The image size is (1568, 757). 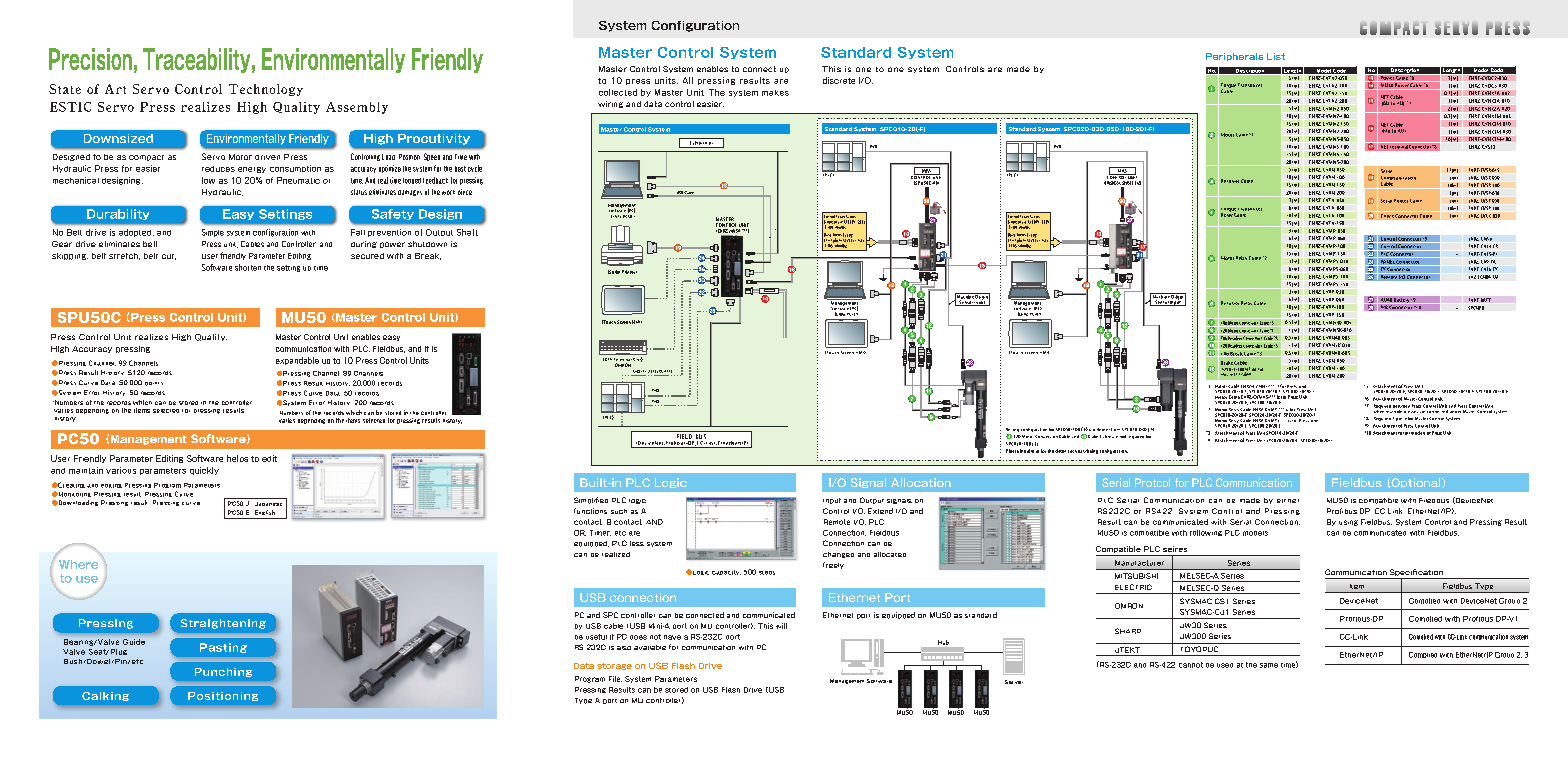 I want to click on Punching, so click(x=223, y=672).
